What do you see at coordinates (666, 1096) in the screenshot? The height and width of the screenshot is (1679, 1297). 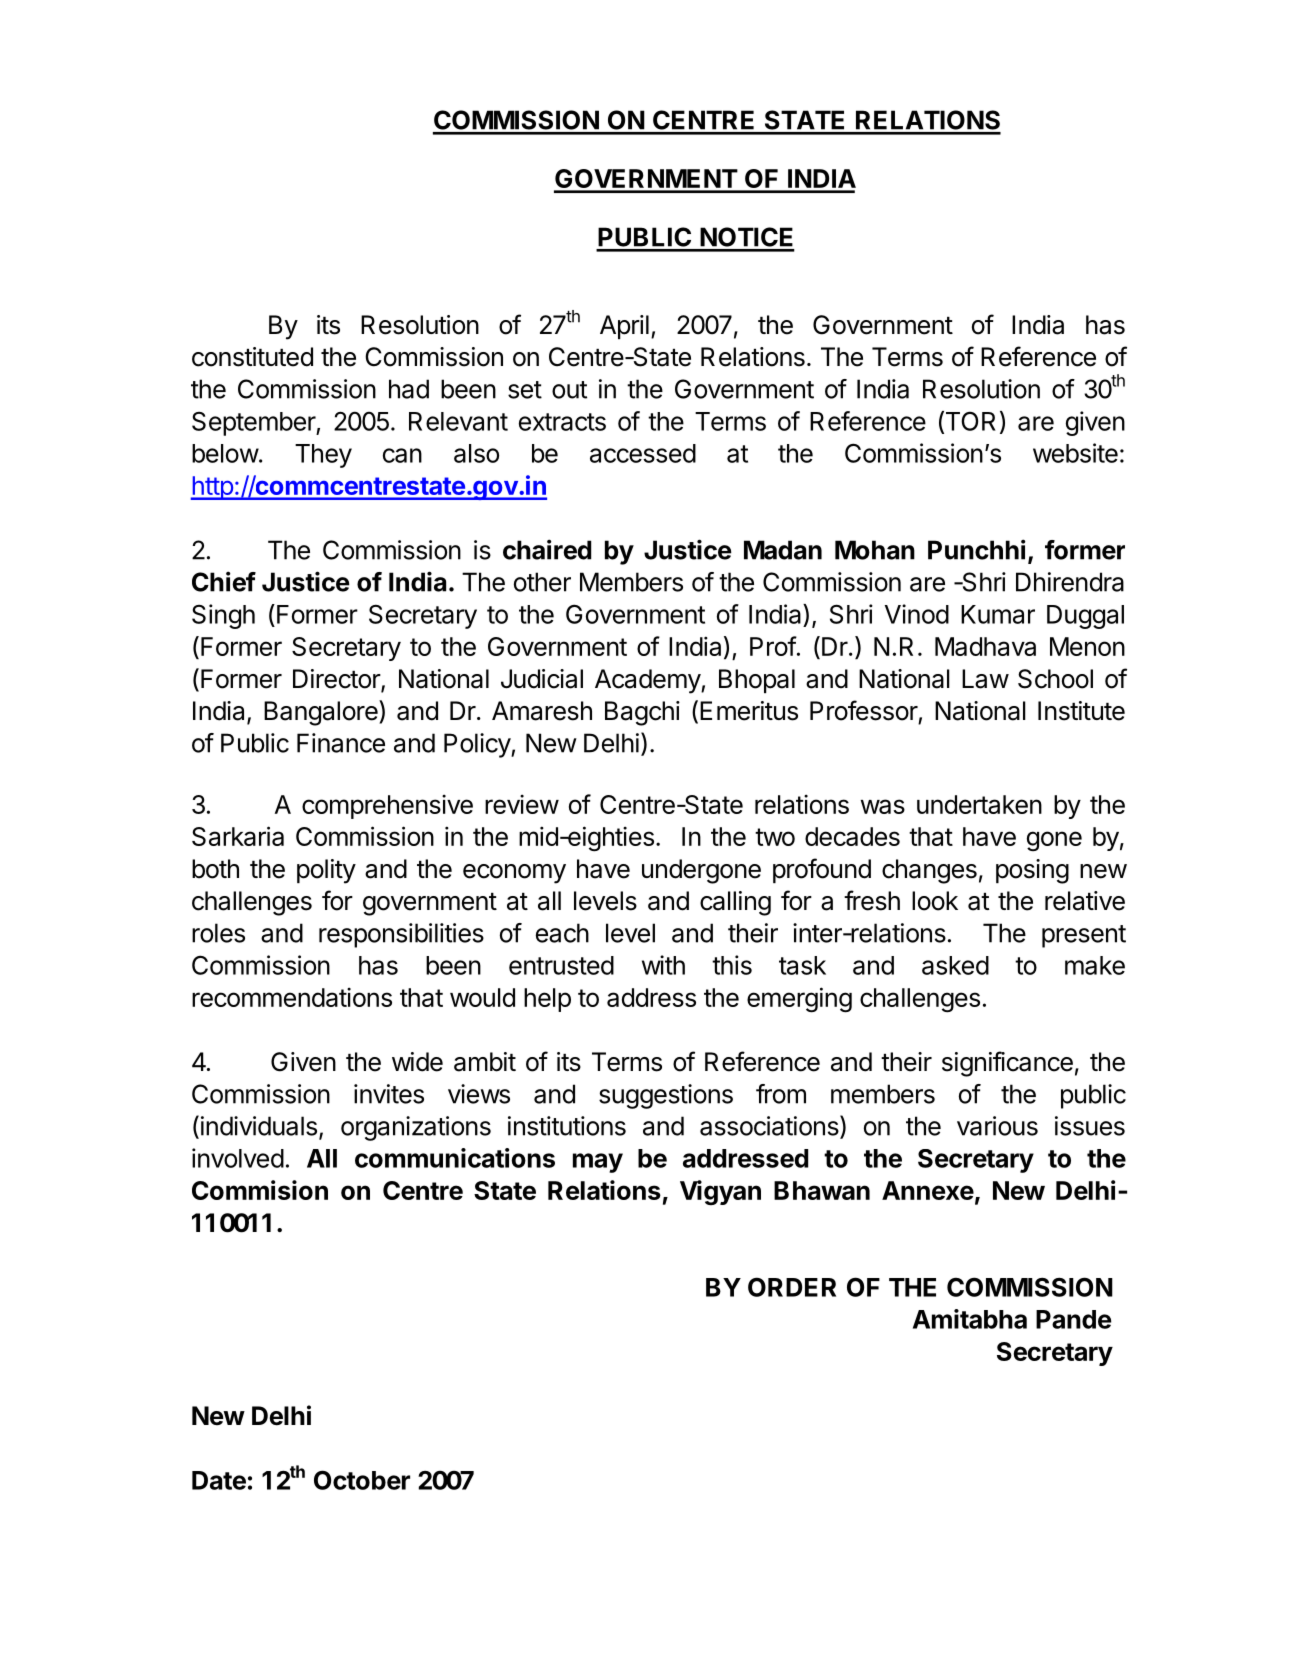 I see `suggestions` at bounding box center [666, 1096].
